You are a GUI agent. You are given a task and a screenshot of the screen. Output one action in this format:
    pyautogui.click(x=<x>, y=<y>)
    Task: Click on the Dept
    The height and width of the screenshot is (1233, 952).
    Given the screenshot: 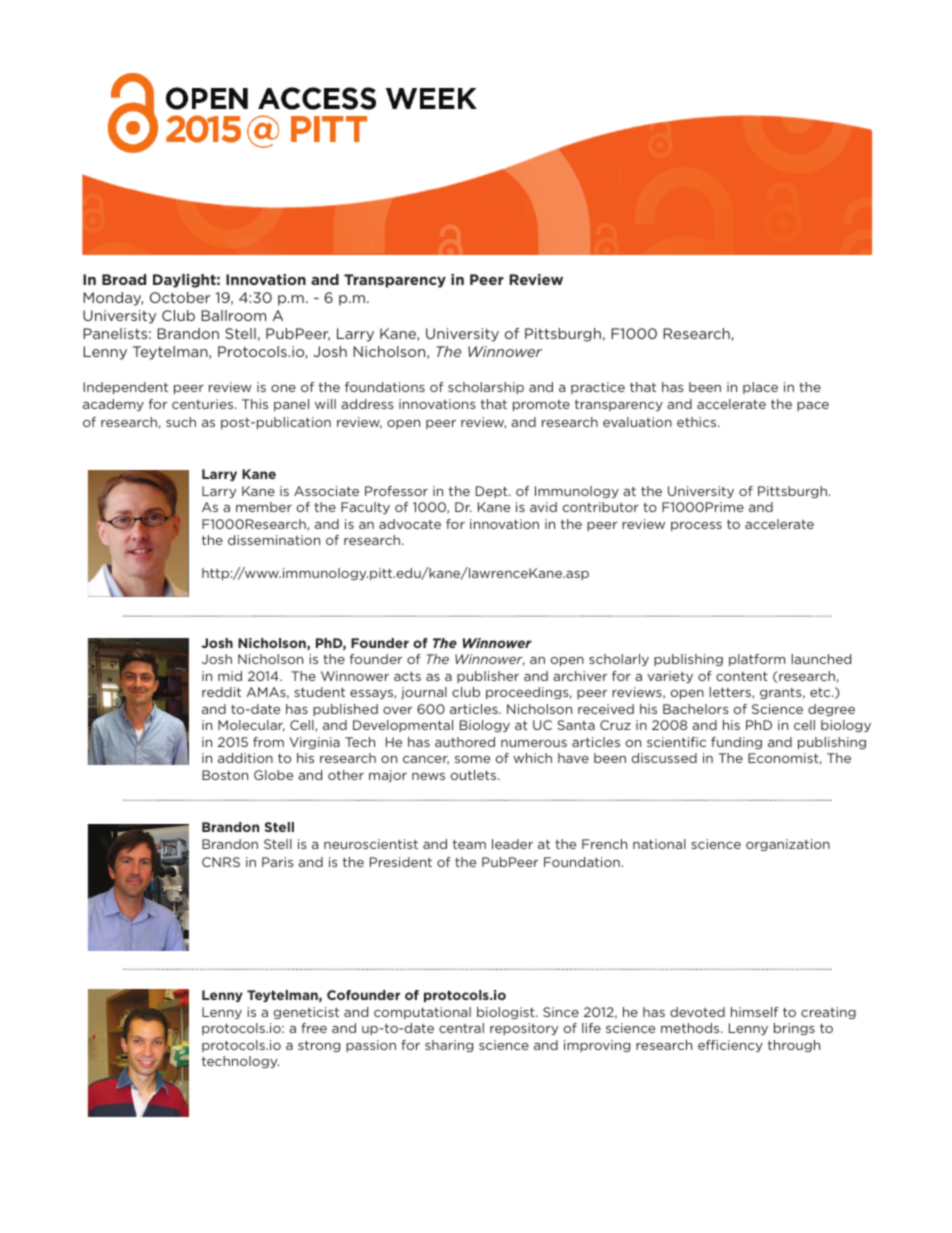 What is the action you would take?
    pyautogui.click(x=493, y=492)
